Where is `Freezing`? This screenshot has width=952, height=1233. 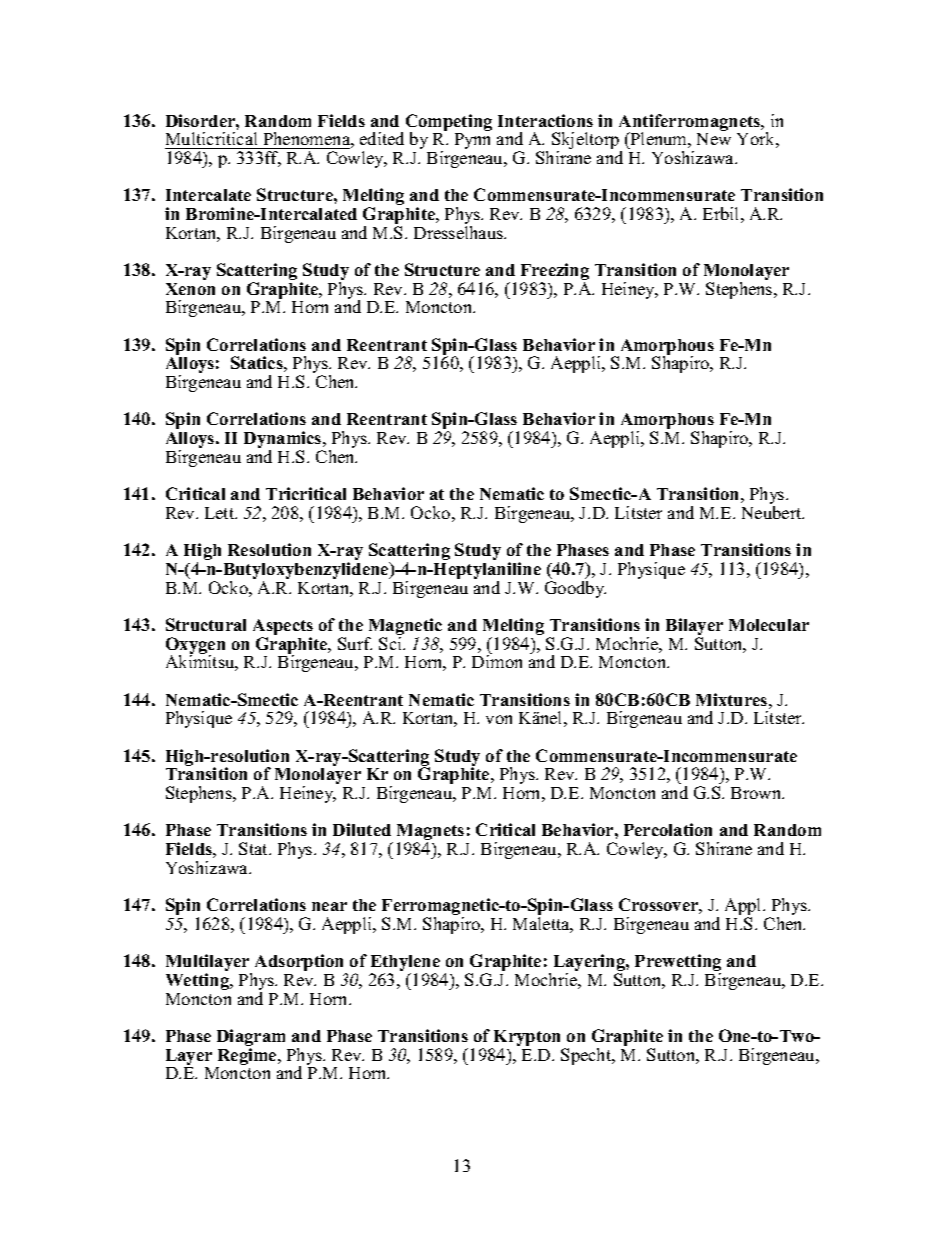
Freezing is located at coordinates (555, 273).
